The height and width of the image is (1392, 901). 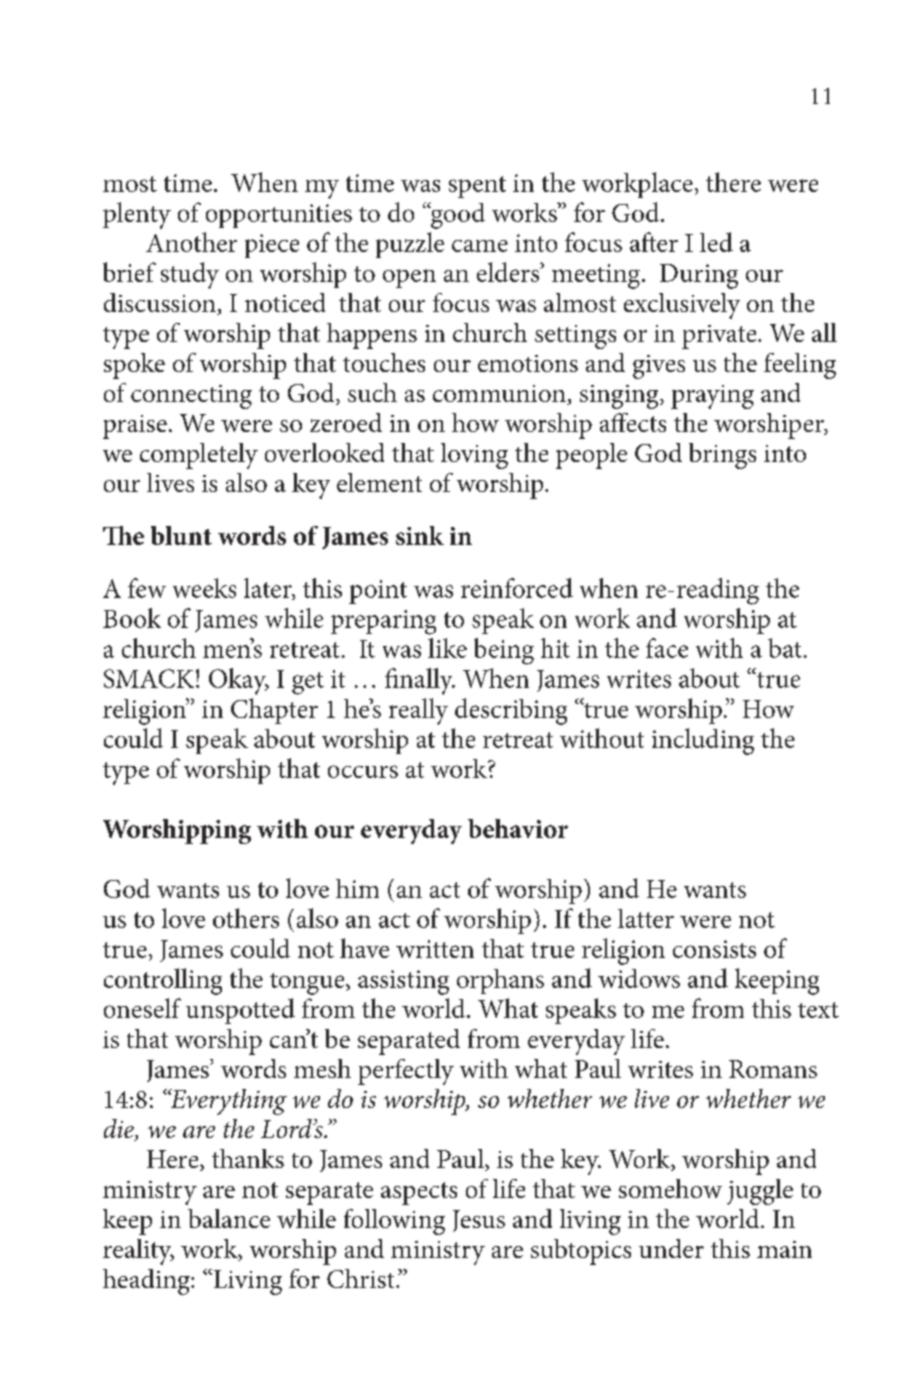 What do you see at coordinates (716, 242) in the image?
I see `led` at bounding box center [716, 242].
